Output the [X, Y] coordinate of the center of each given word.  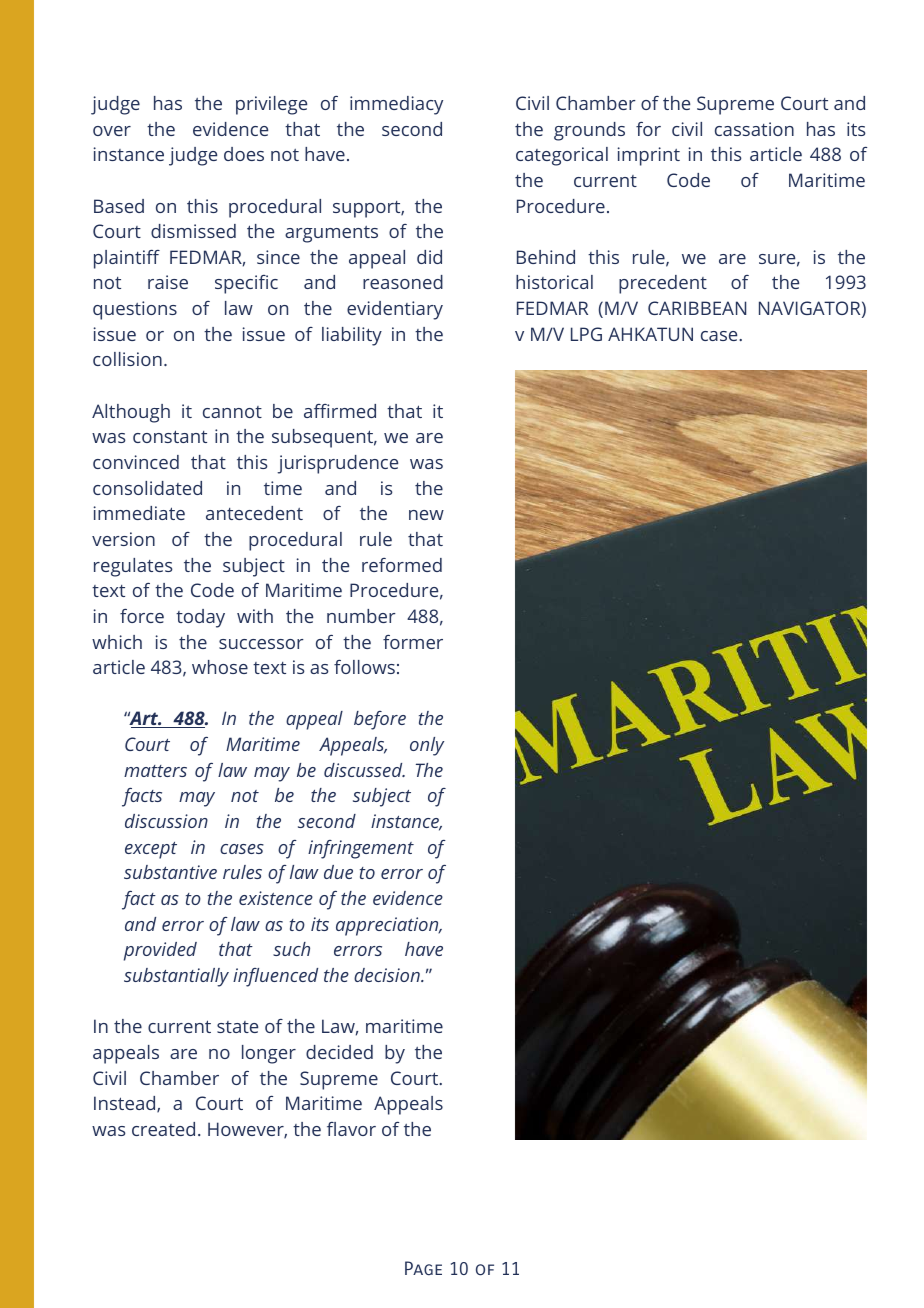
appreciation [388, 926]
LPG [586, 334]
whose [220, 667]
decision [388, 975]
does [244, 154]
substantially [176, 977]
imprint [649, 156]
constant [170, 436]
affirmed [340, 411]
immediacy [396, 105]
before [380, 720]
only [427, 746]
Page [423, 1268]
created [163, 1129]
